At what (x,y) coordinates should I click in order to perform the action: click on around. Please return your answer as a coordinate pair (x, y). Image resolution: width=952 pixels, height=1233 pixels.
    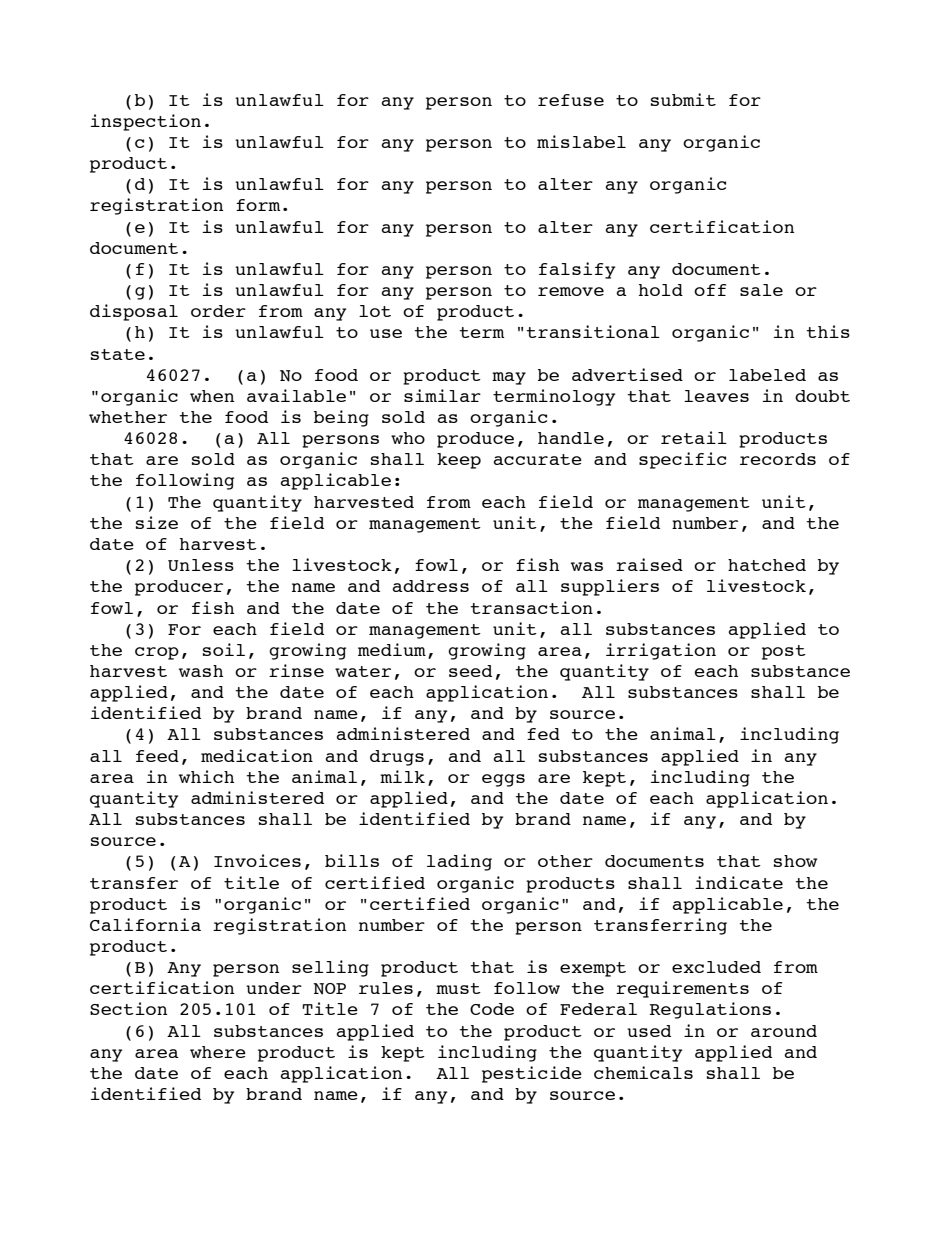
    Looking at the image, I should click on (784, 1031).
